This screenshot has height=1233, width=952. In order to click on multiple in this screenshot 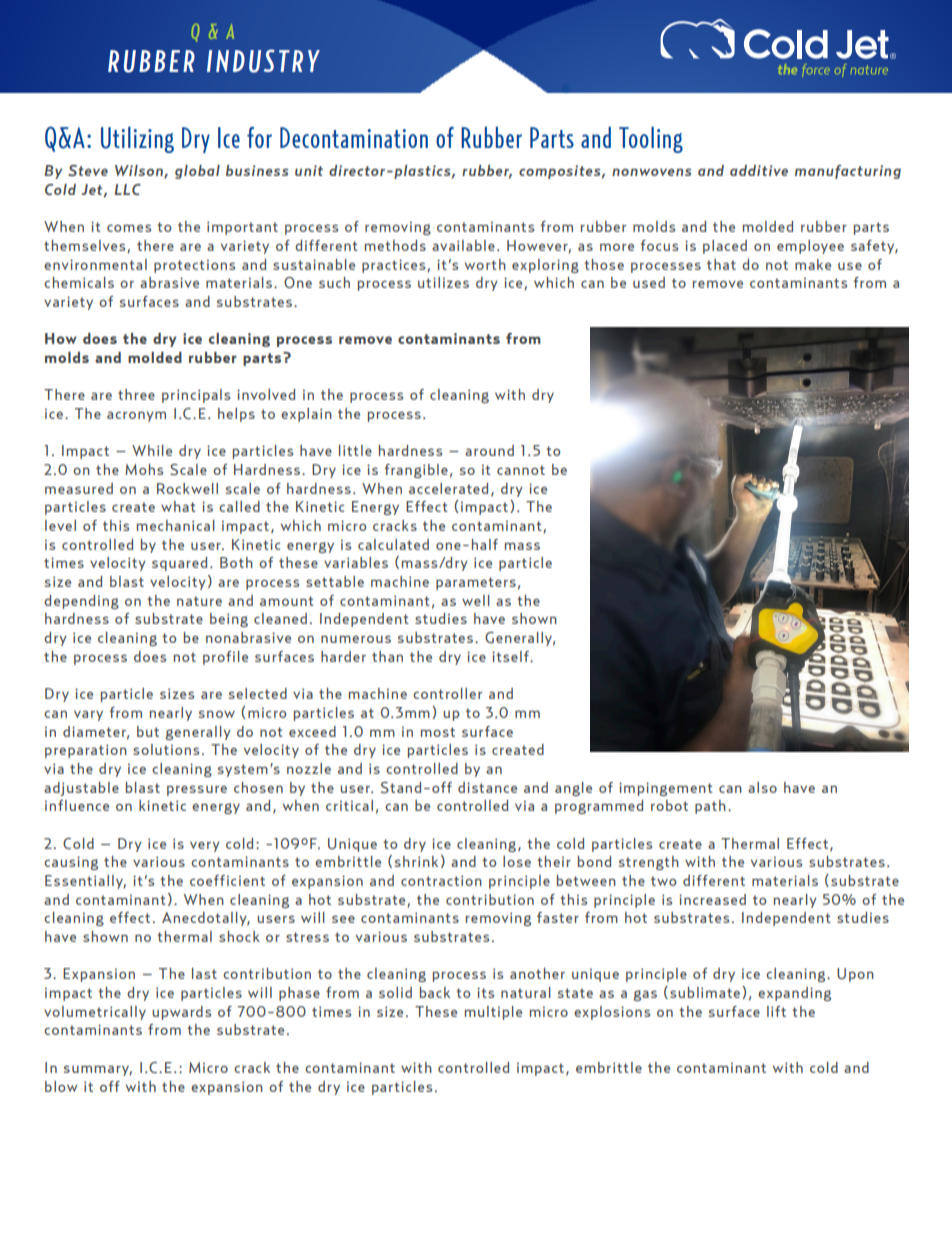, I will do `click(493, 1013)`.
